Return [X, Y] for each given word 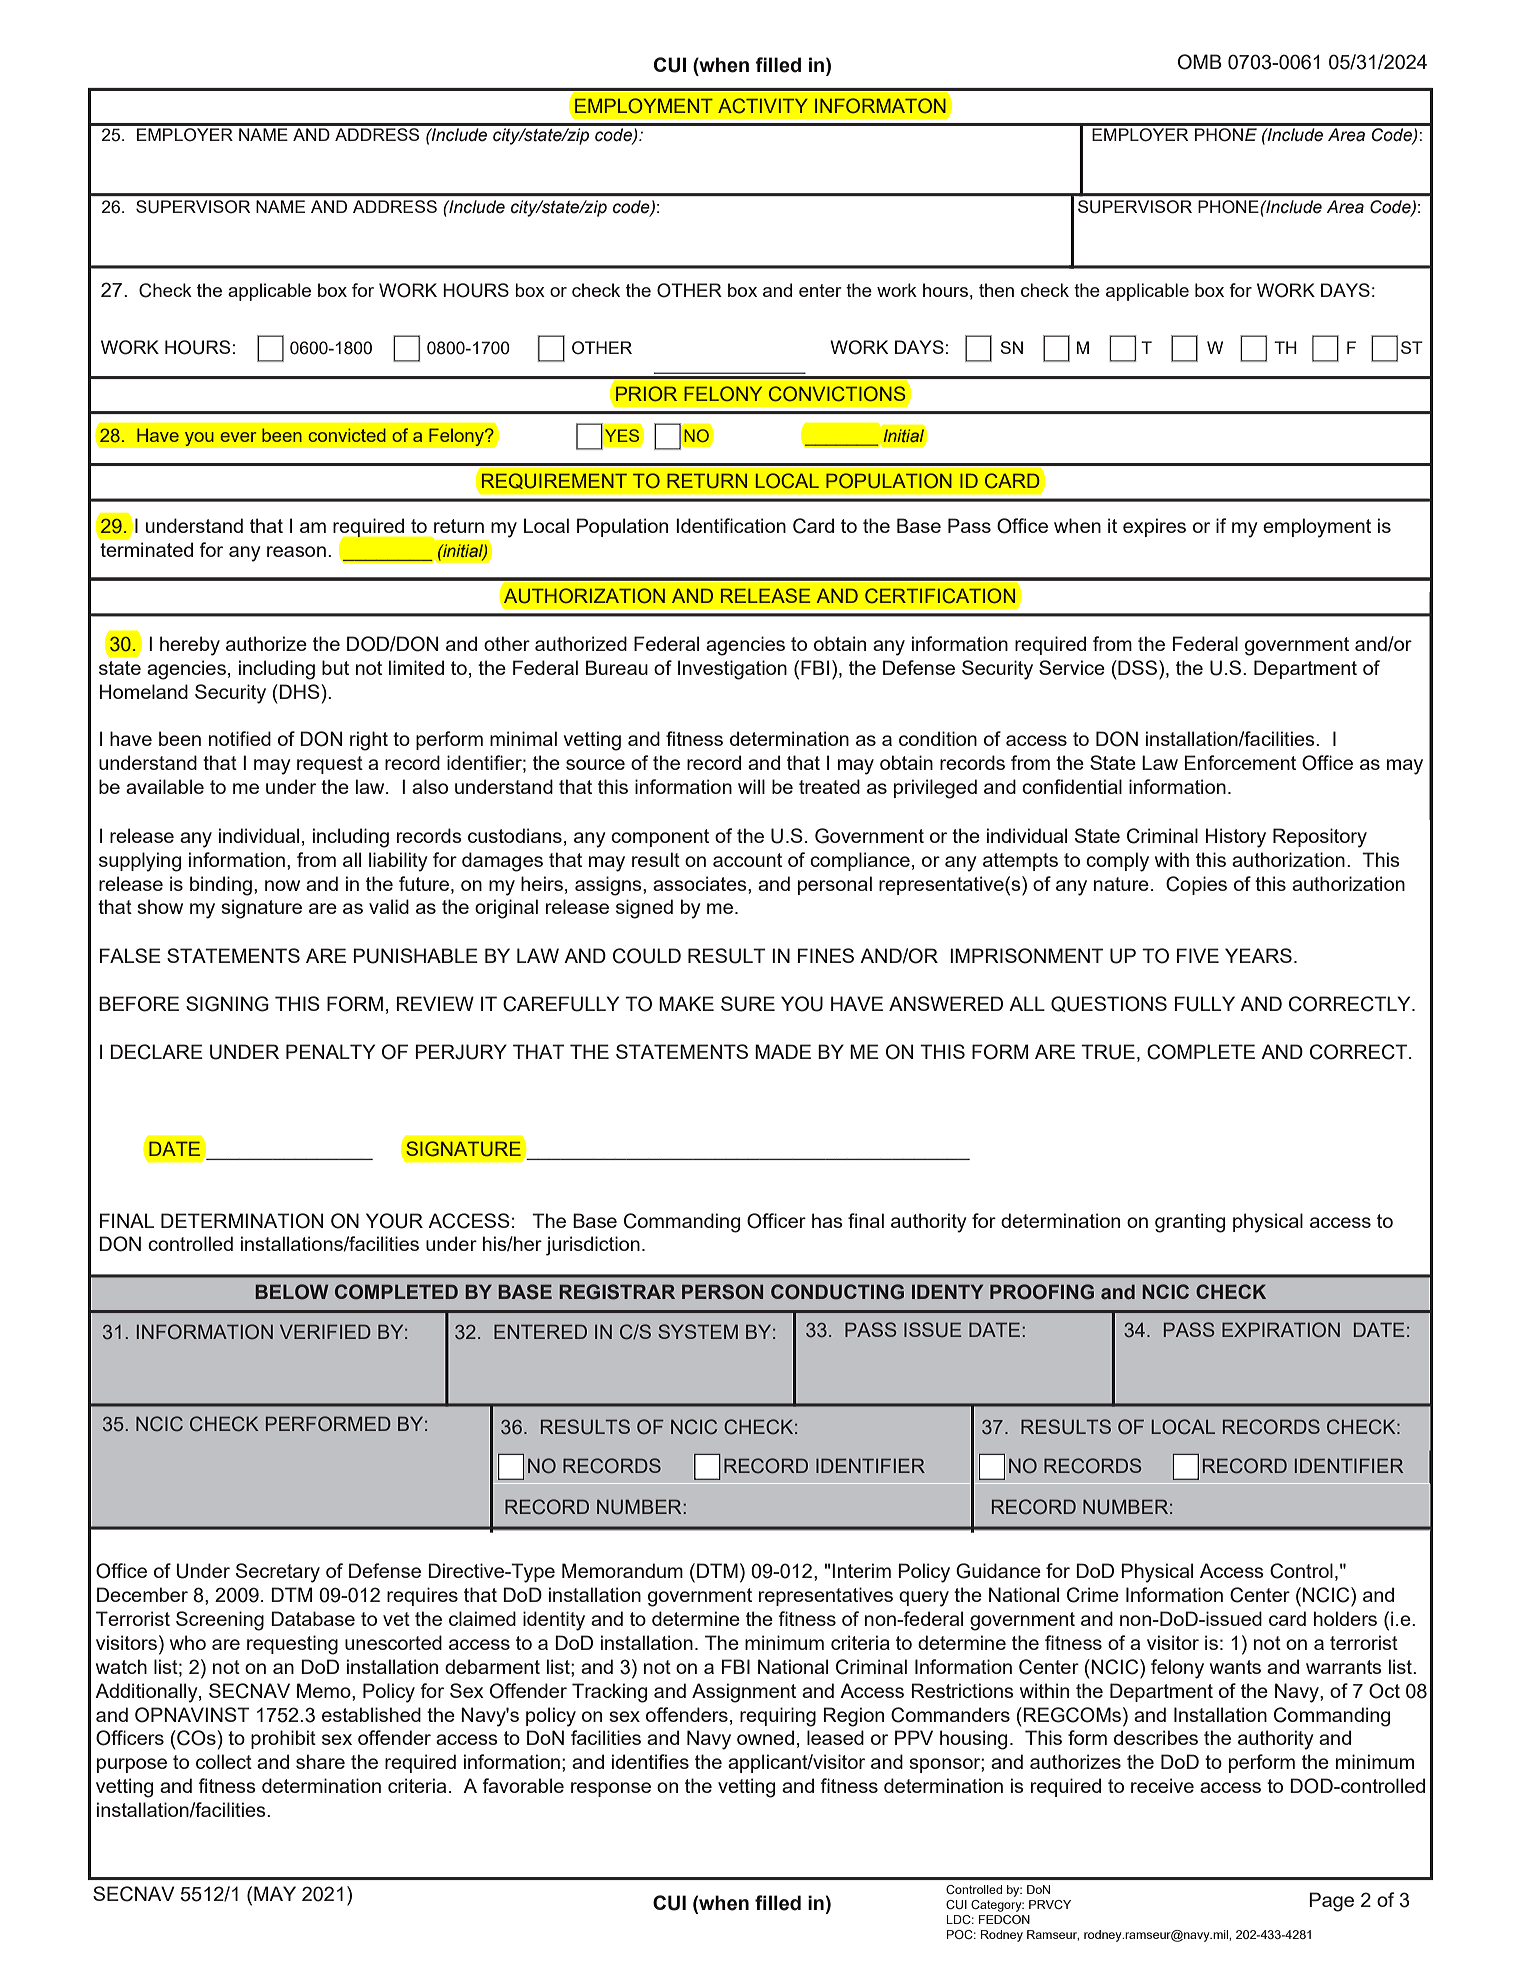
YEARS [1258, 955]
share [320, 1761]
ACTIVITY [763, 105]
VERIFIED [325, 1331]
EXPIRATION [1281, 1330]
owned [765, 1737]
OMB [1200, 62]
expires [1154, 527]
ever [238, 437]
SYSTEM [698, 1331]
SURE [748, 1004]
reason [296, 551]
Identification [731, 525]
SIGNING [227, 1004]
